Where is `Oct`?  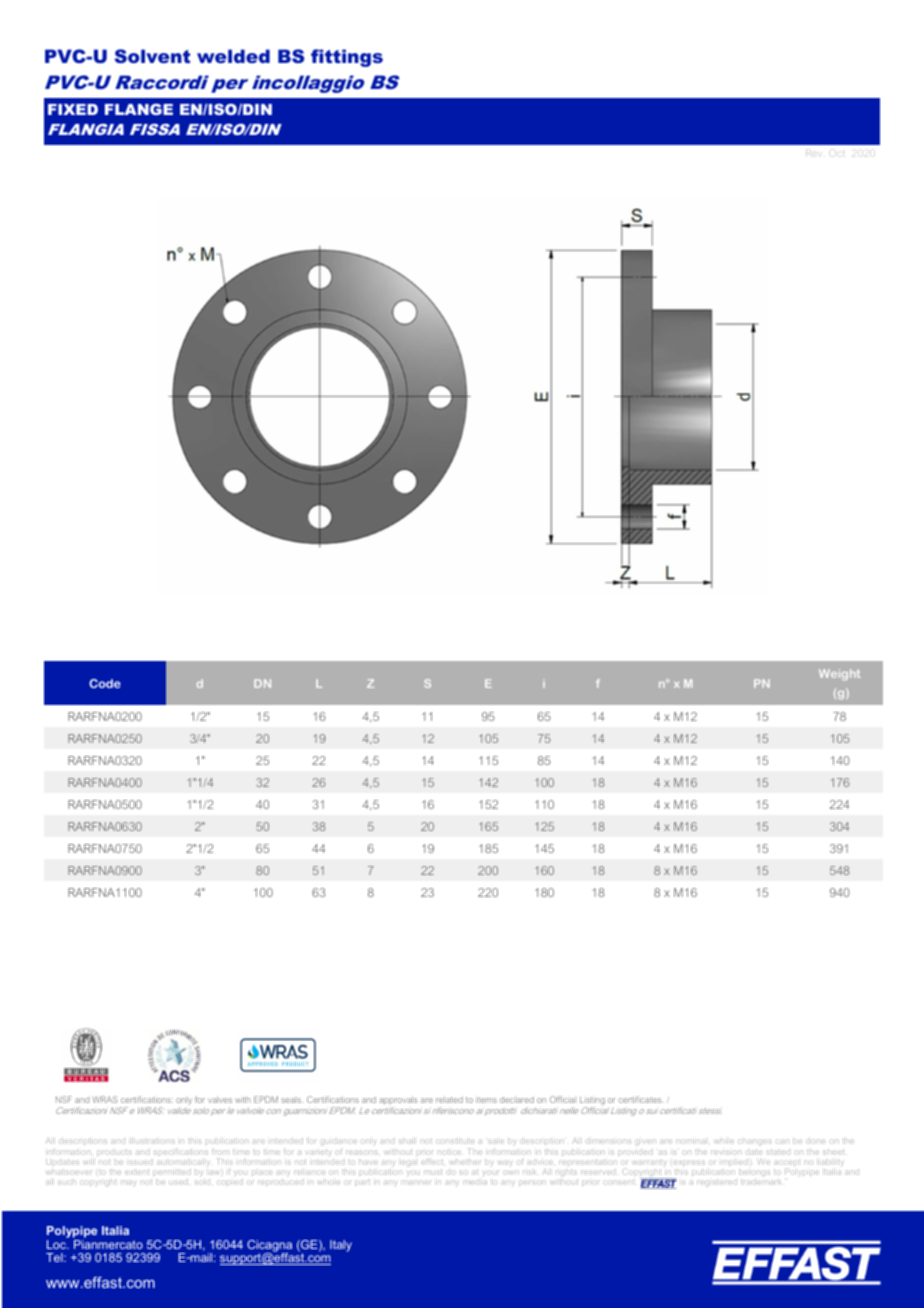
Oct is located at coordinates (836, 152).
